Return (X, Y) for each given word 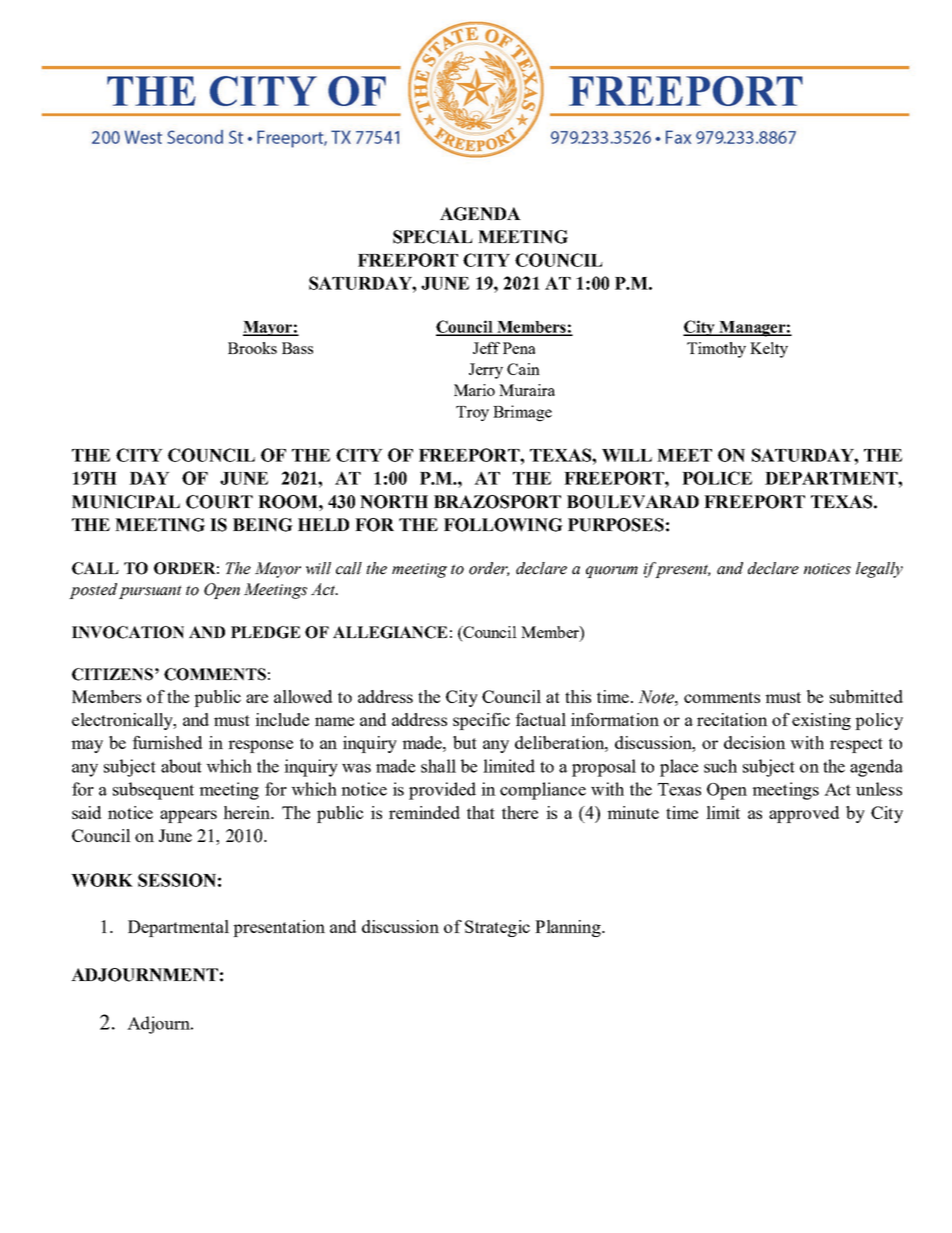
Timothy (716, 350)
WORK (102, 880)
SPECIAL (433, 237)
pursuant (150, 592)
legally (879, 570)
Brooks (252, 348)
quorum (612, 572)
